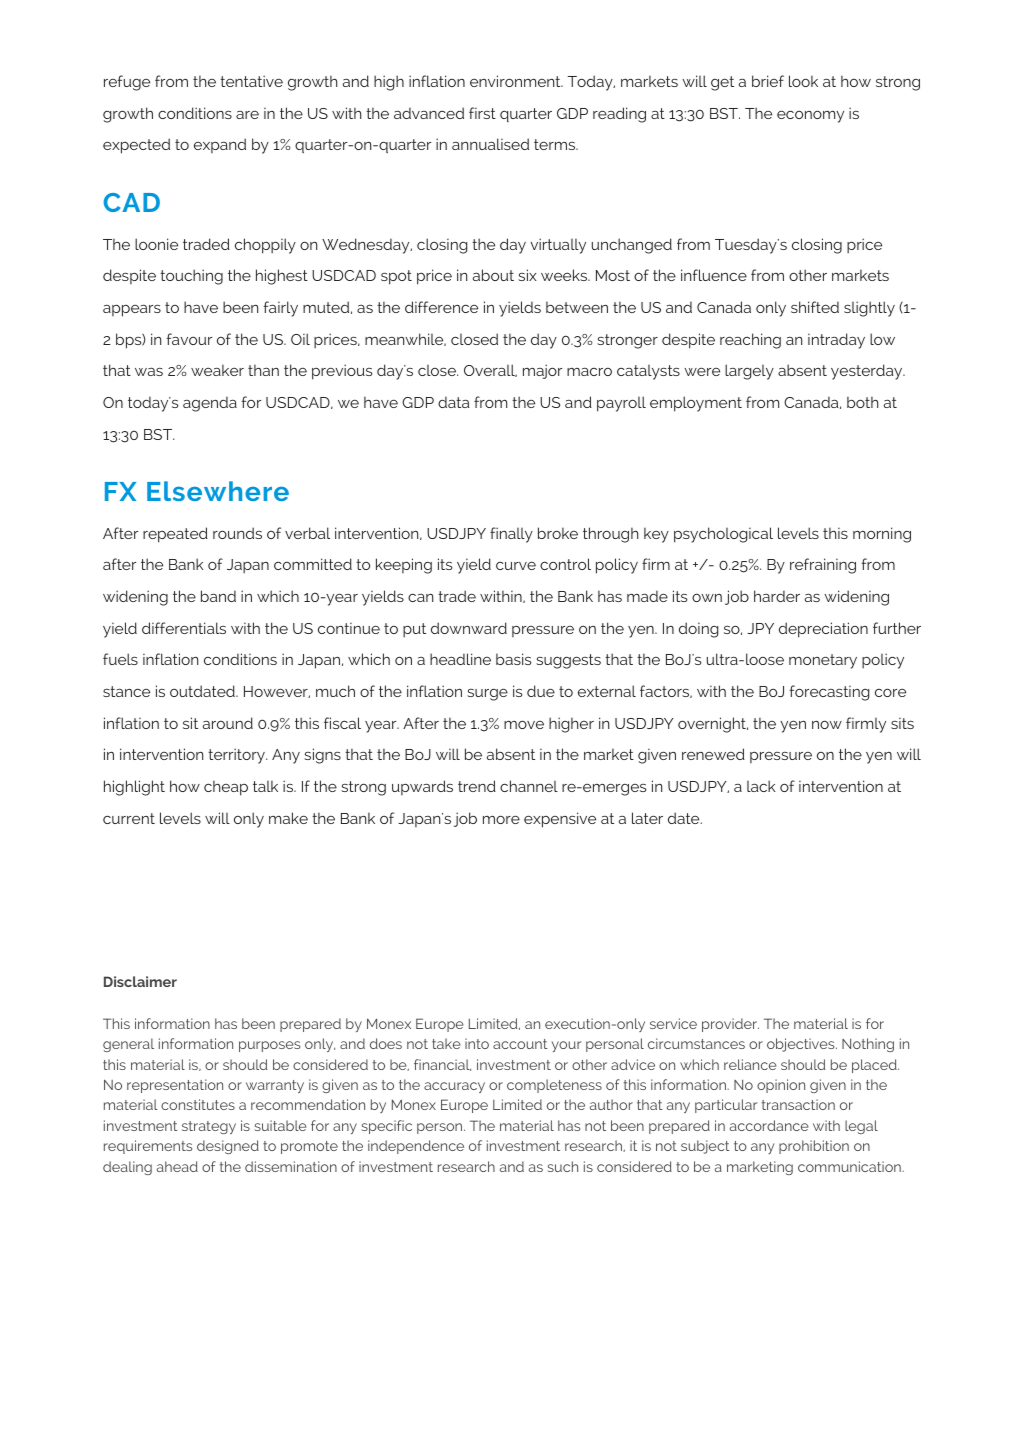  What do you see at coordinates (220, 145) in the document?
I see `expand` at bounding box center [220, 145].
